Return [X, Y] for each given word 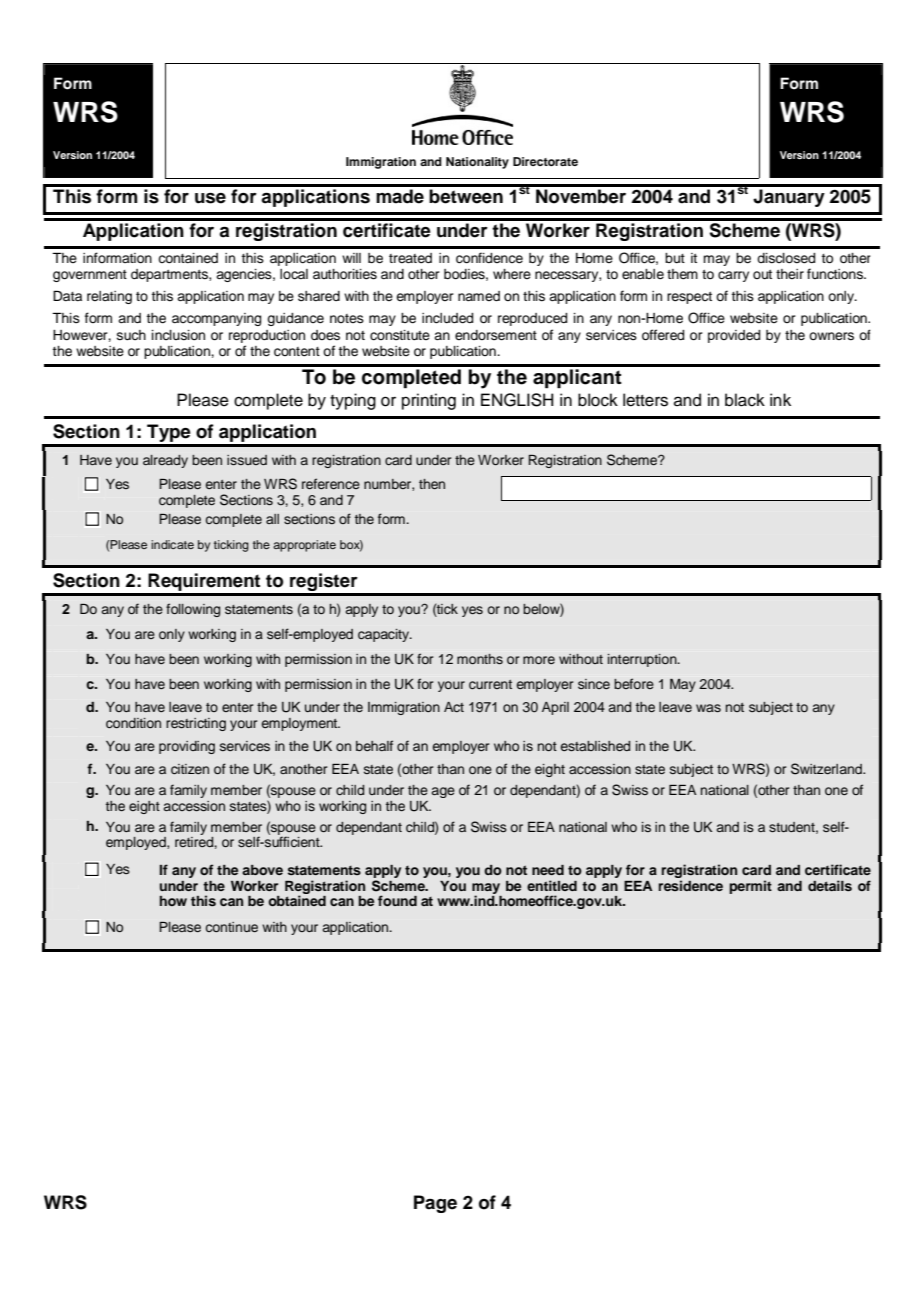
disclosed [786, 258]
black [745, 400]
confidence [489, 258]
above [262, 870]
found [397, 900]
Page [435, 1204]
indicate [172, 544]
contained [188, 258]
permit [750, 887]
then [432, 484]
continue [232, 927]
